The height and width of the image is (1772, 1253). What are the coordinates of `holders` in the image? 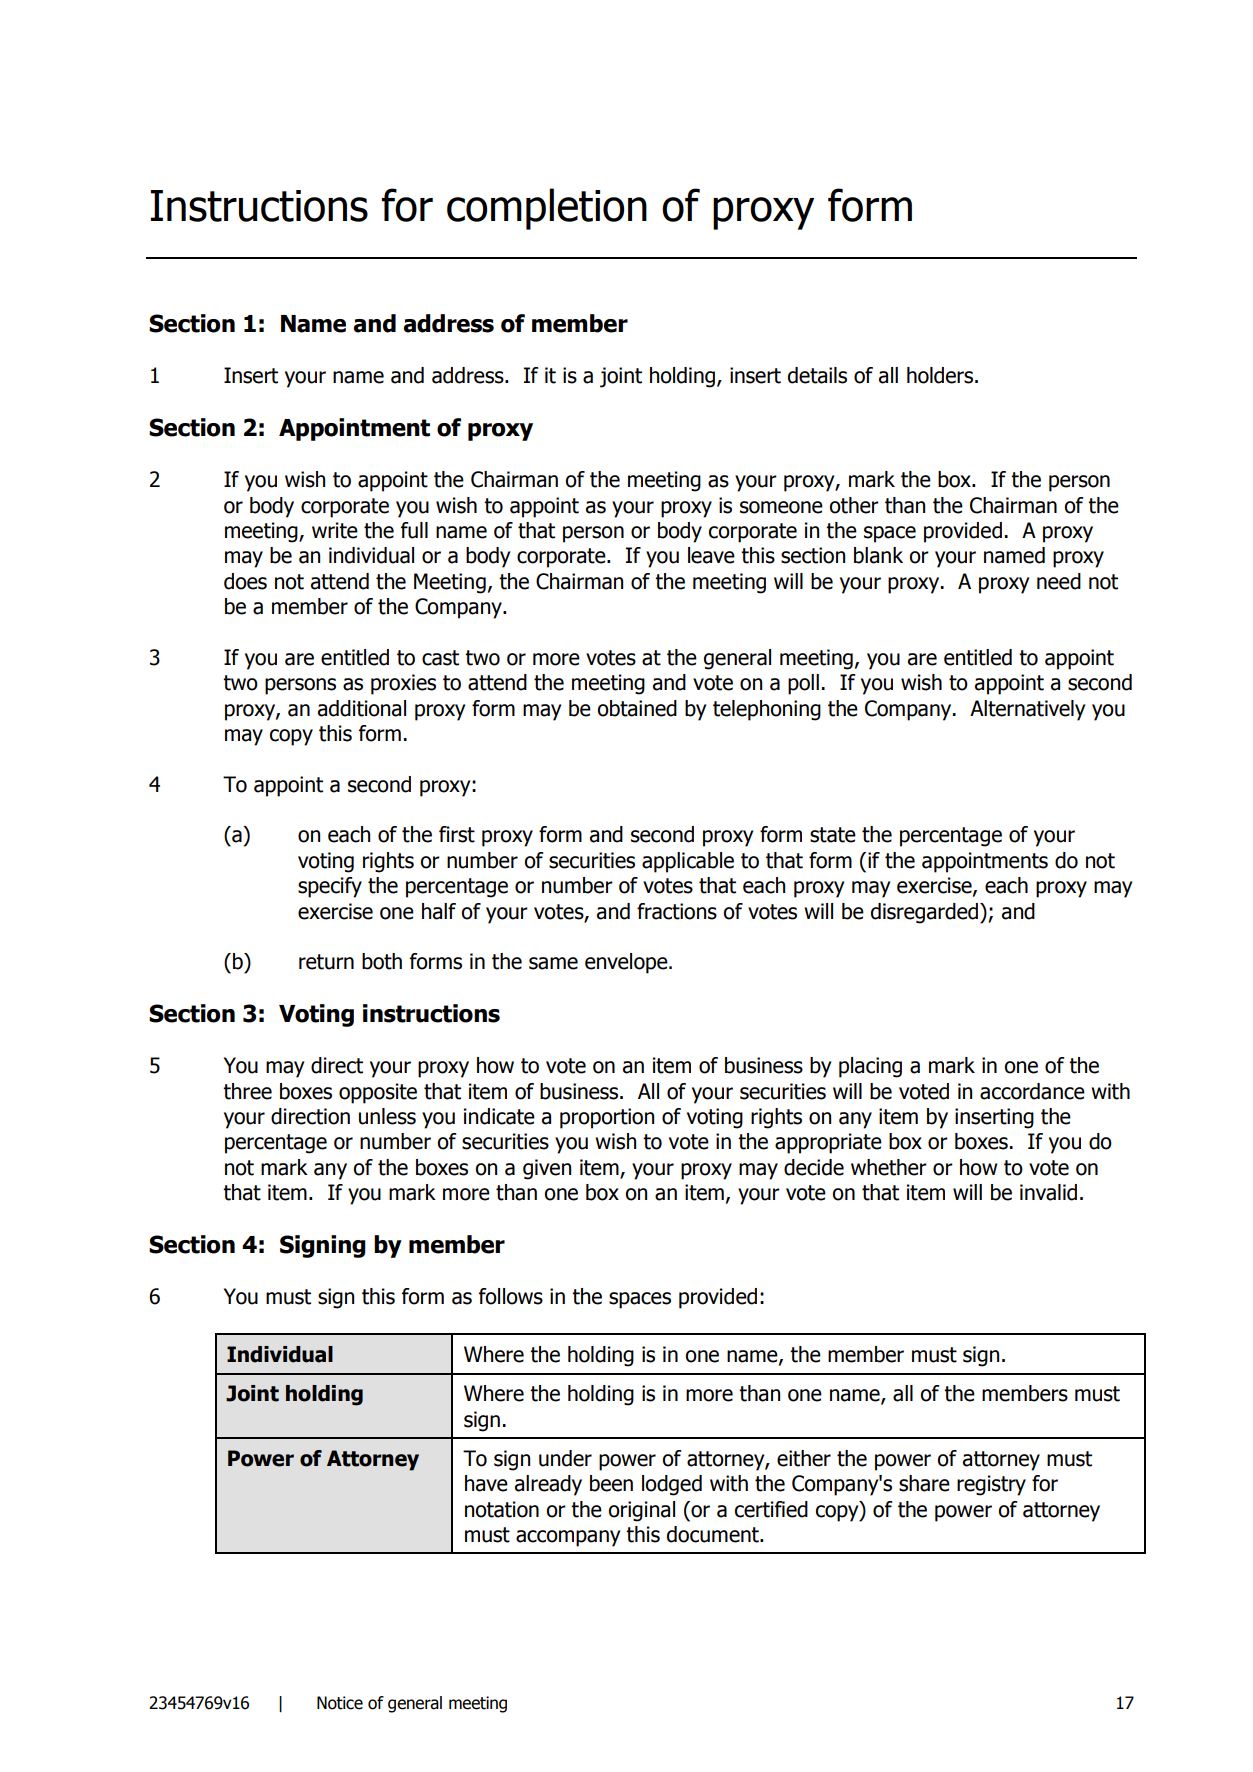 It's located at (941, 375).
